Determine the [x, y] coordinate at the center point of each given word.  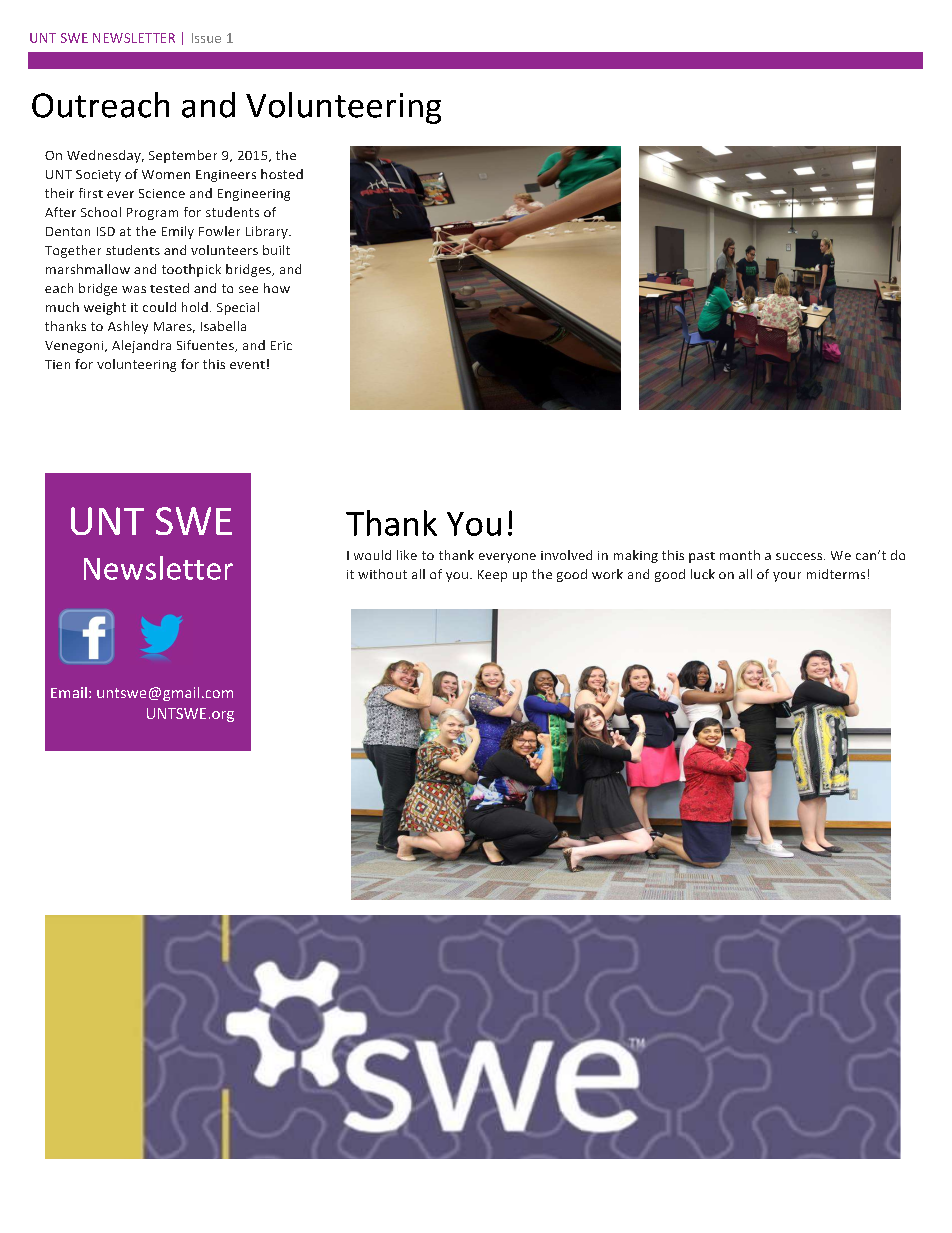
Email [69, 692]
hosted [282, 174]
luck [703, 574]
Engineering [254, 195]
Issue [206, 38]
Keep [492, 576]
